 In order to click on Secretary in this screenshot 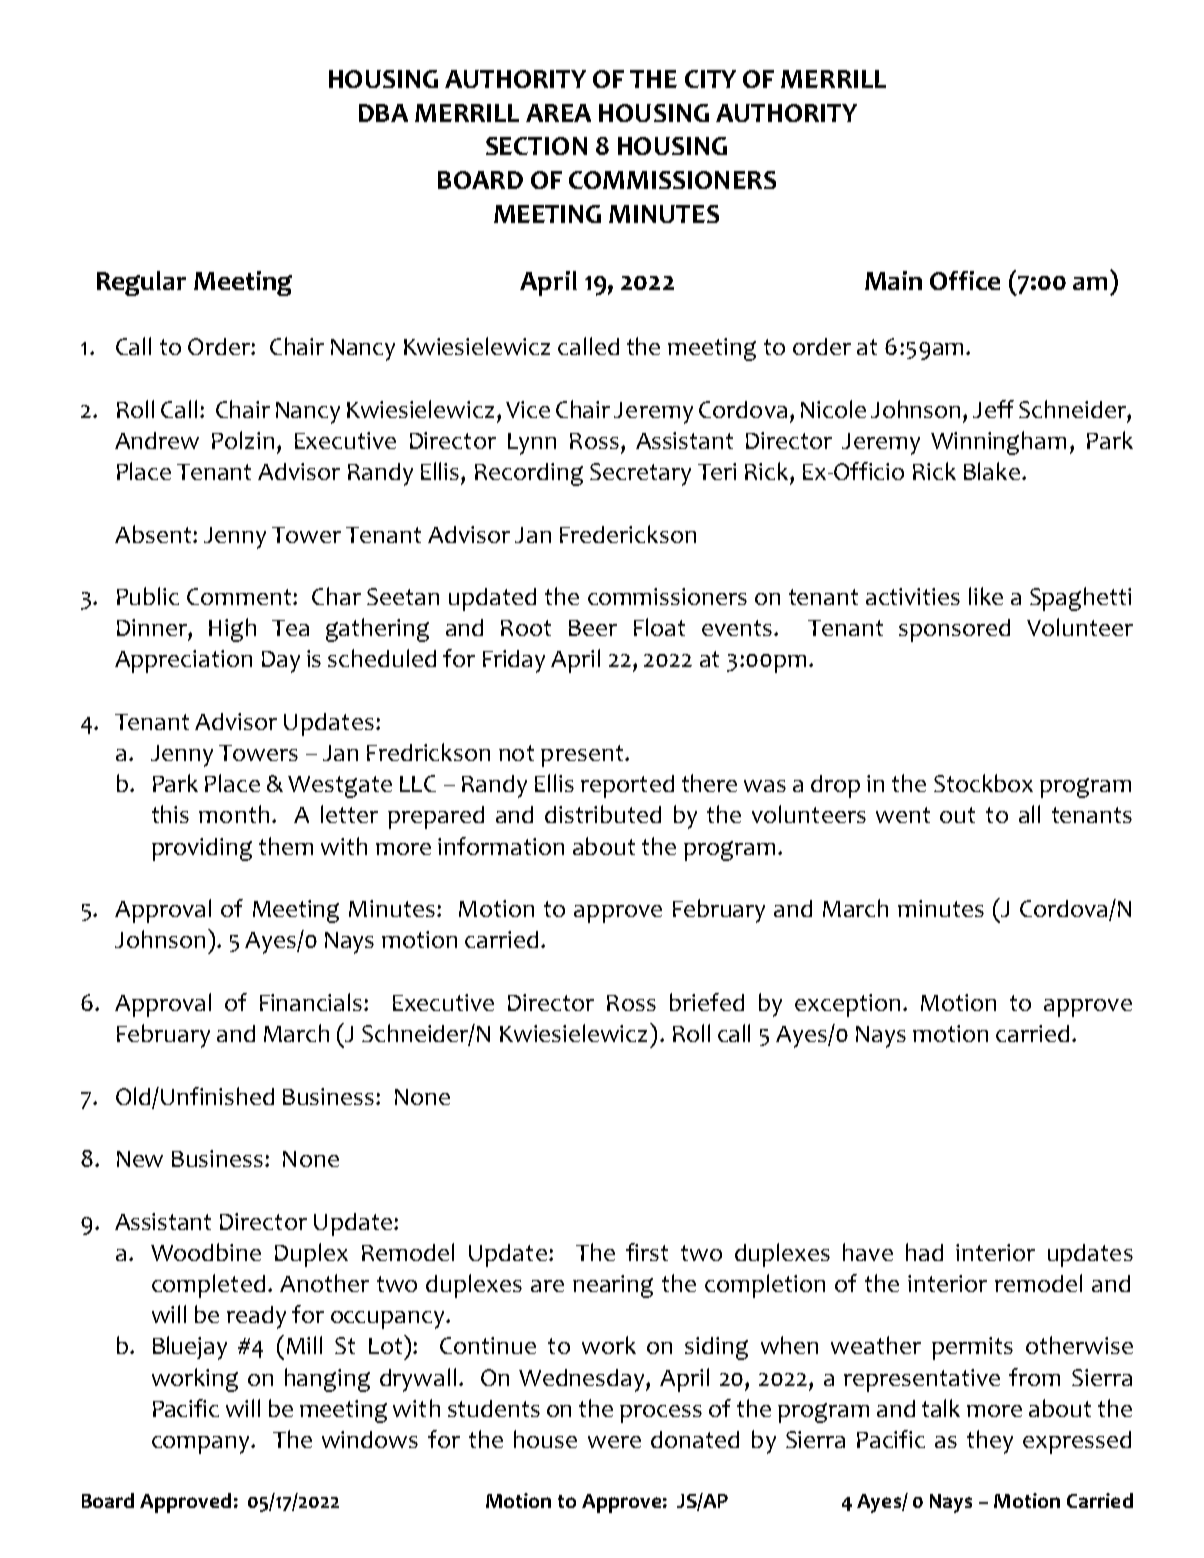, I will do `click(640, 474)`.
